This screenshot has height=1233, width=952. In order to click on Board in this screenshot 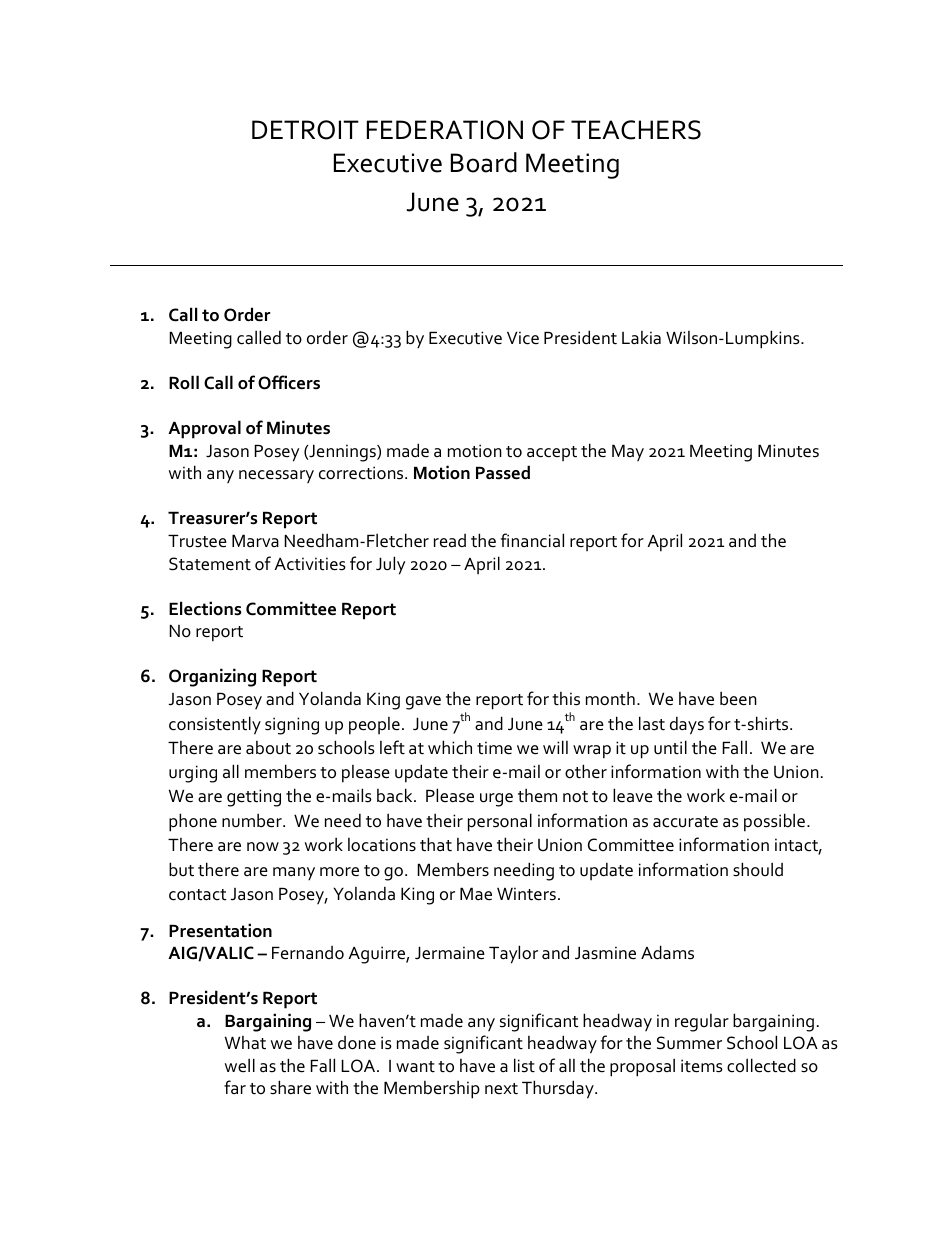, I will do `click(484, 162)`.
